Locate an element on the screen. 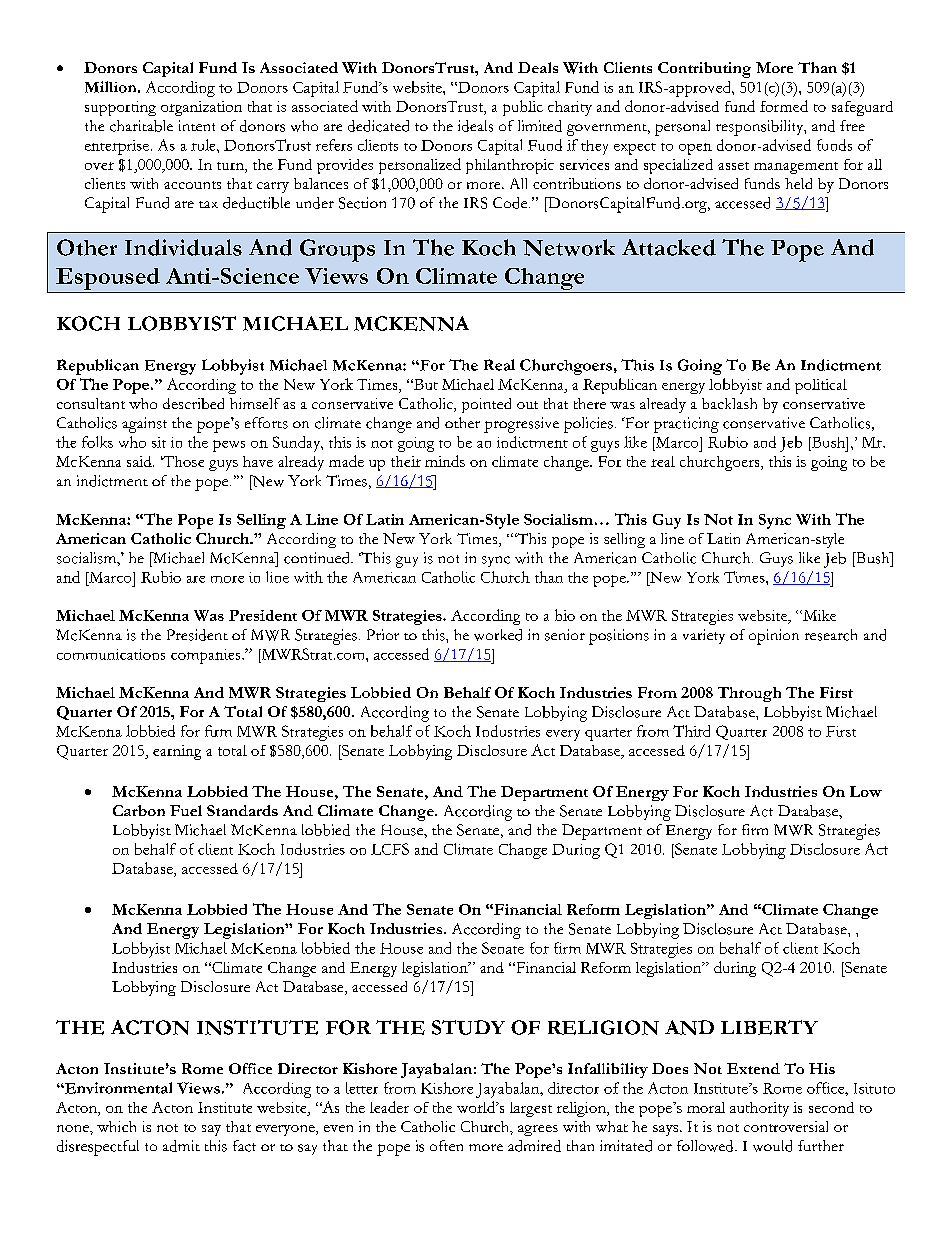 This screenshot has width=952, height=1233. Standards is located at coordinates (242, 810).
